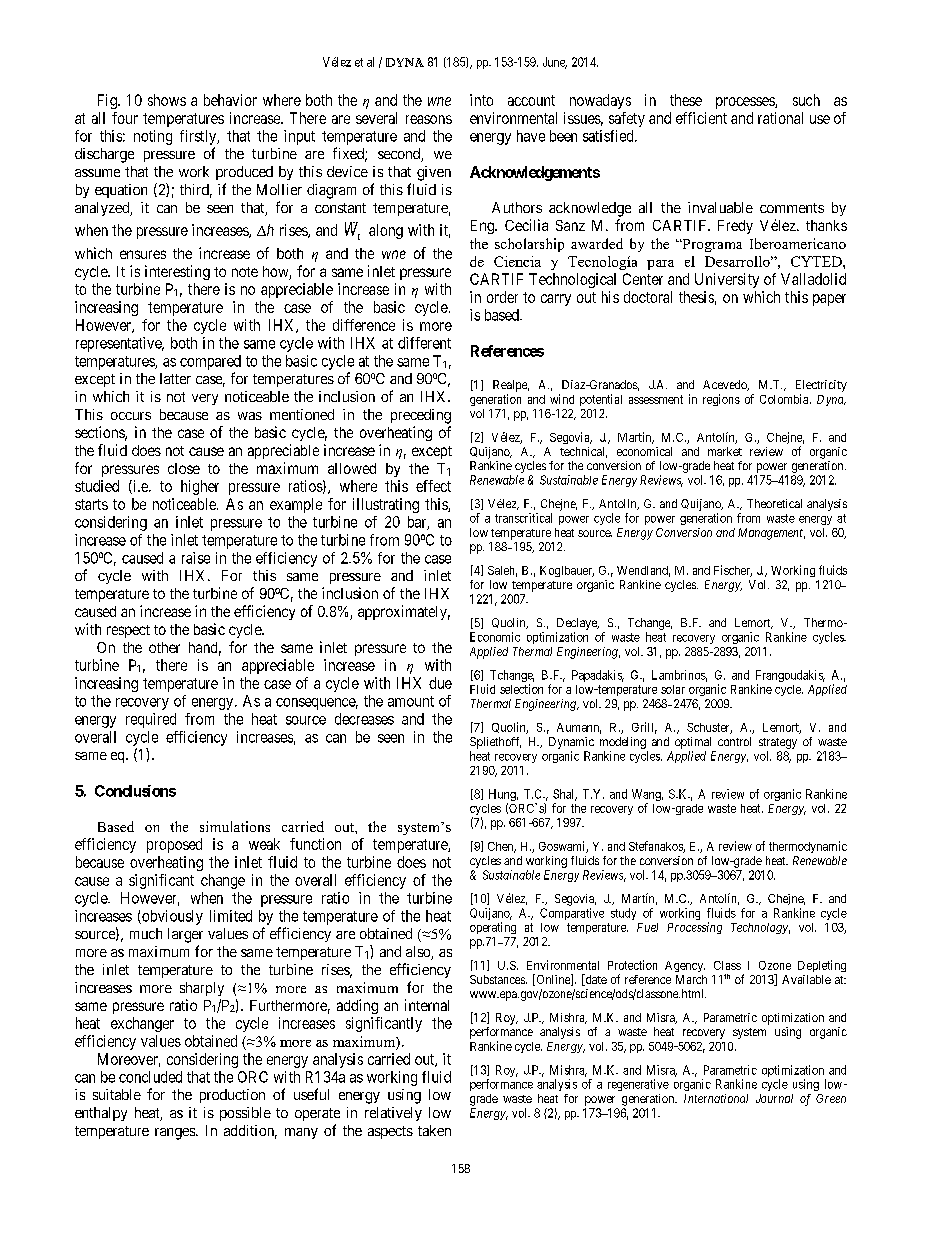 The height and width of the screenshot is (1233, 952). What do you see at coordinates (184, 468) in the screenshot?
I see `close` at bounding box center [184, 468].
